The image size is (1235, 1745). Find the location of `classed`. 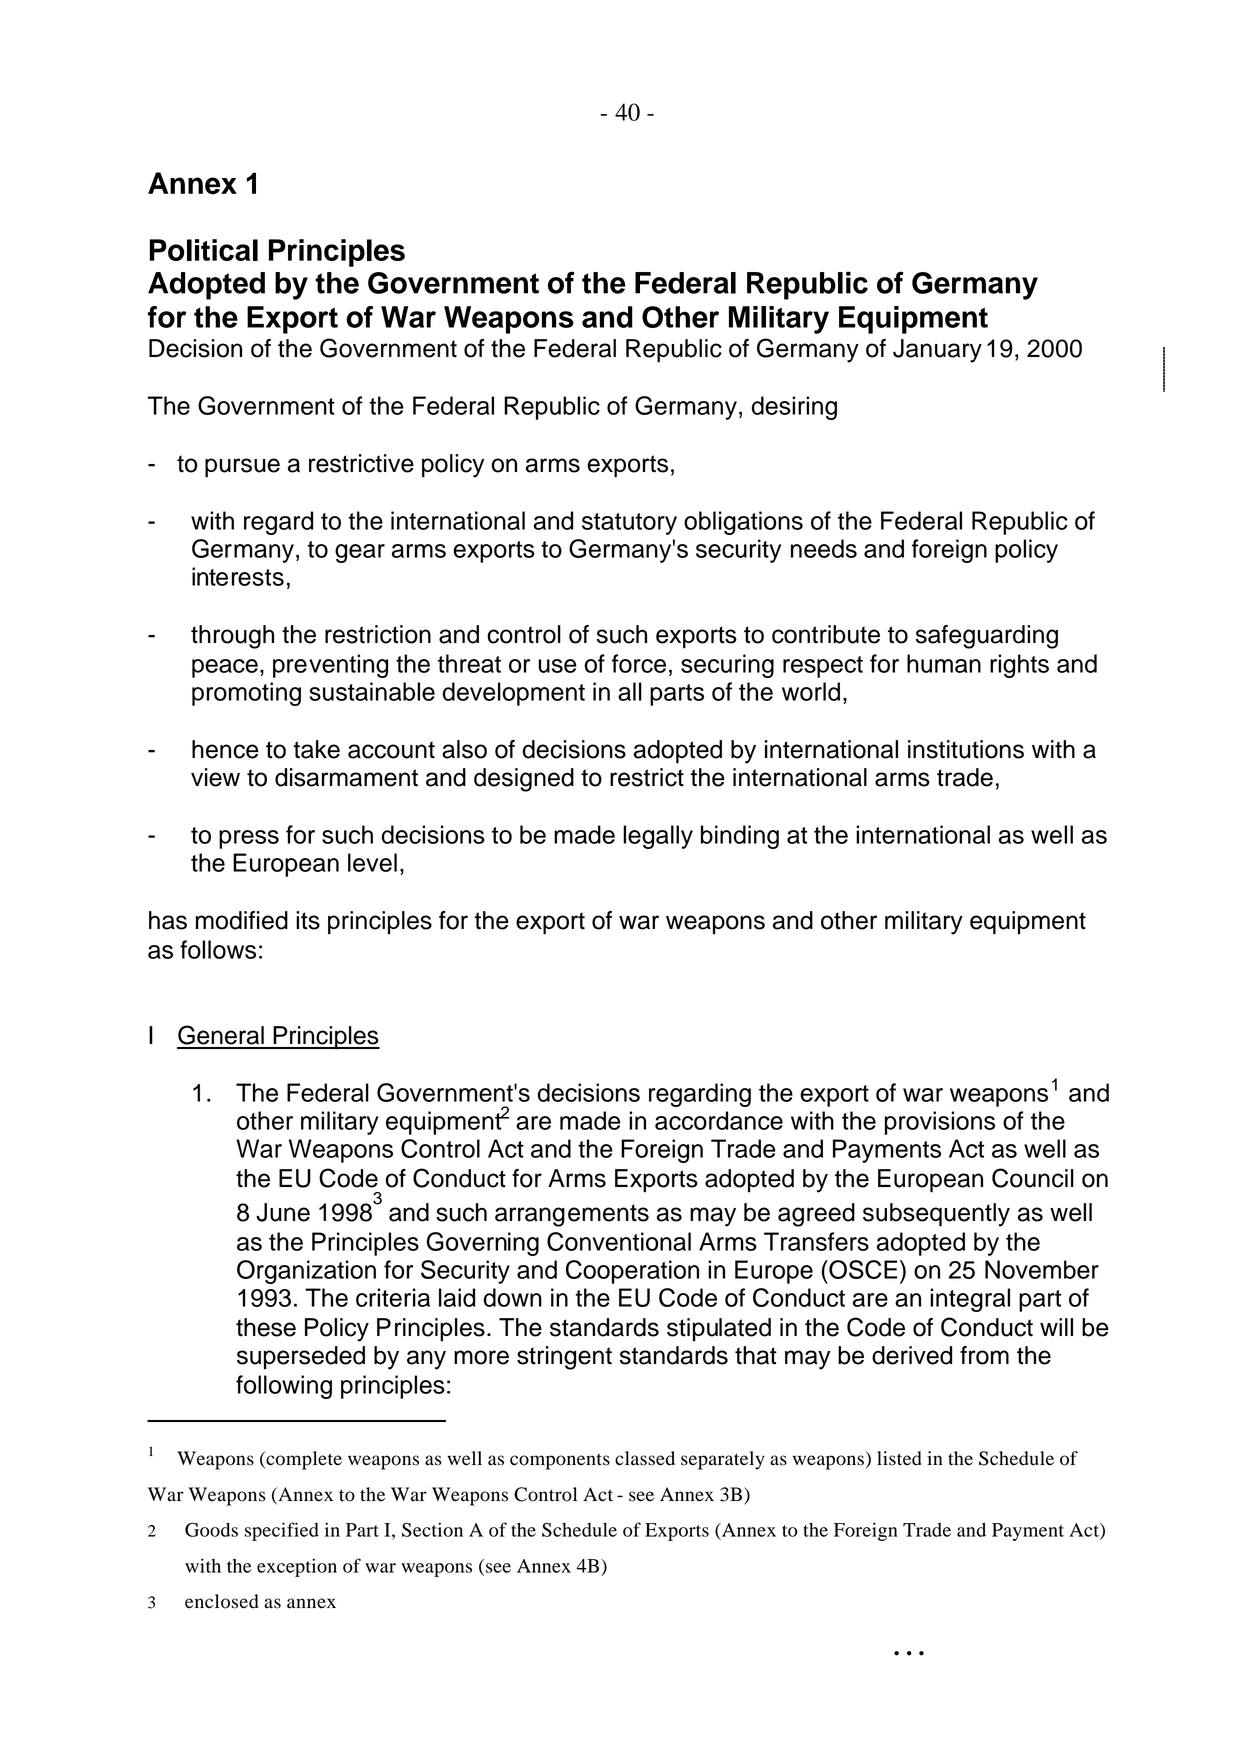

classed is located at coordinates (645, 1458).
